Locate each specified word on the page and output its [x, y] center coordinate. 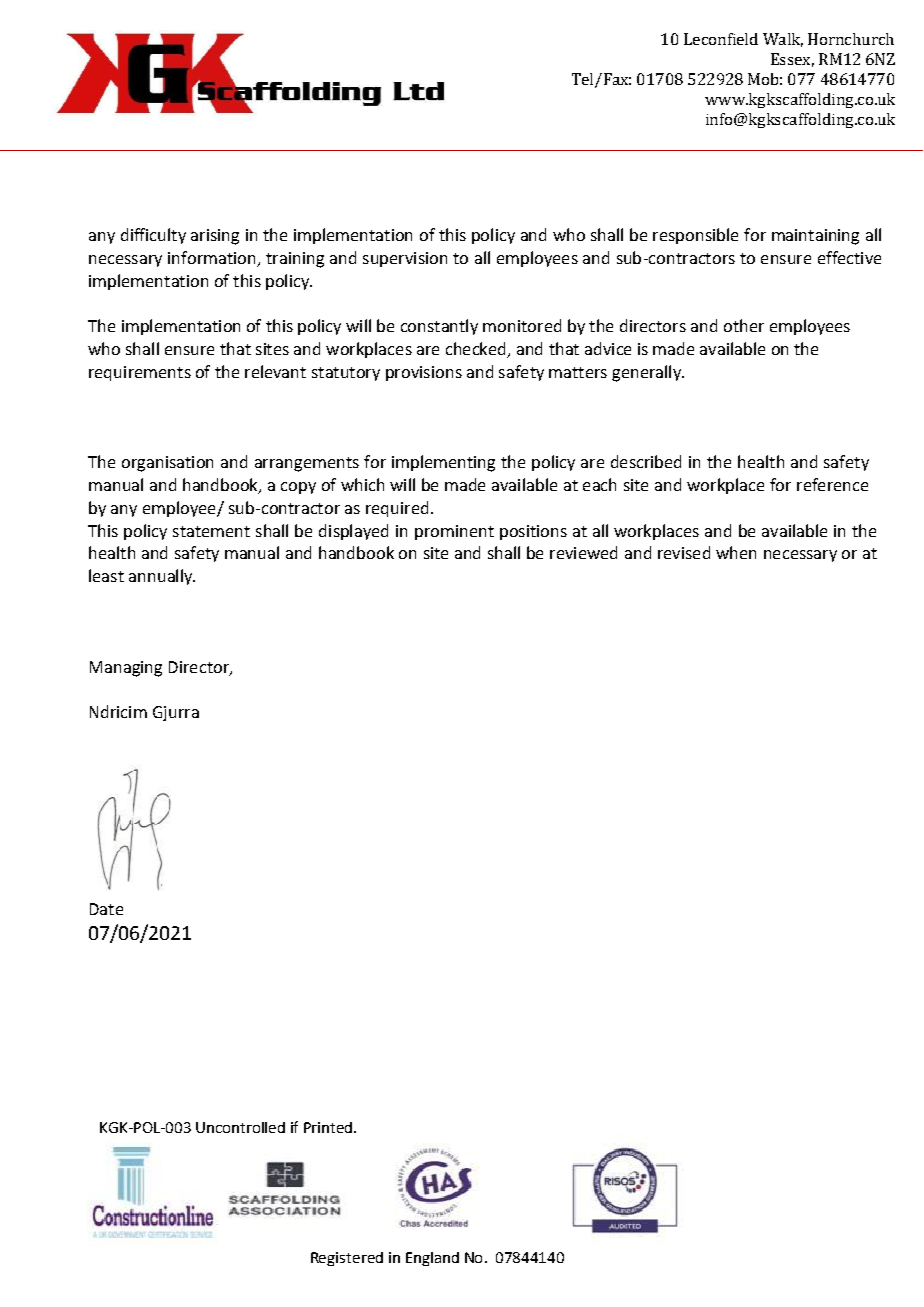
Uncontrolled [240, 1127]
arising [215, 237]
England [432, 1259]
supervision [405, 259]
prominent [454, 532]
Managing [126, 669]
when [736, 552]
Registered [347, 1259]
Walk [783, 40]
